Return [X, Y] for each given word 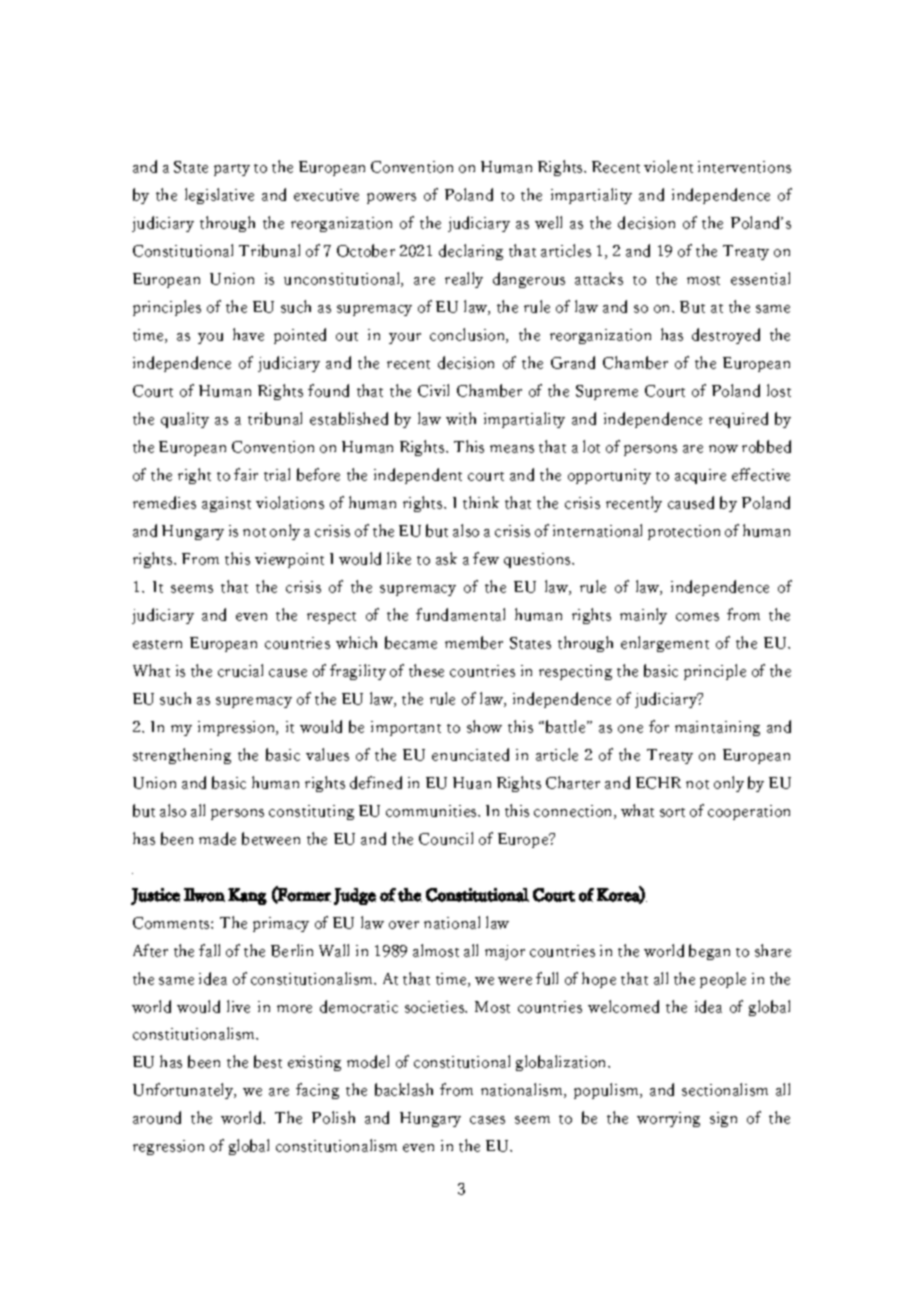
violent [668, 166]
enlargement [665, 644]
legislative [219, 196]
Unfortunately [184, 1091]
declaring [471, 252]
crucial [240, 670]
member [474, 642]
